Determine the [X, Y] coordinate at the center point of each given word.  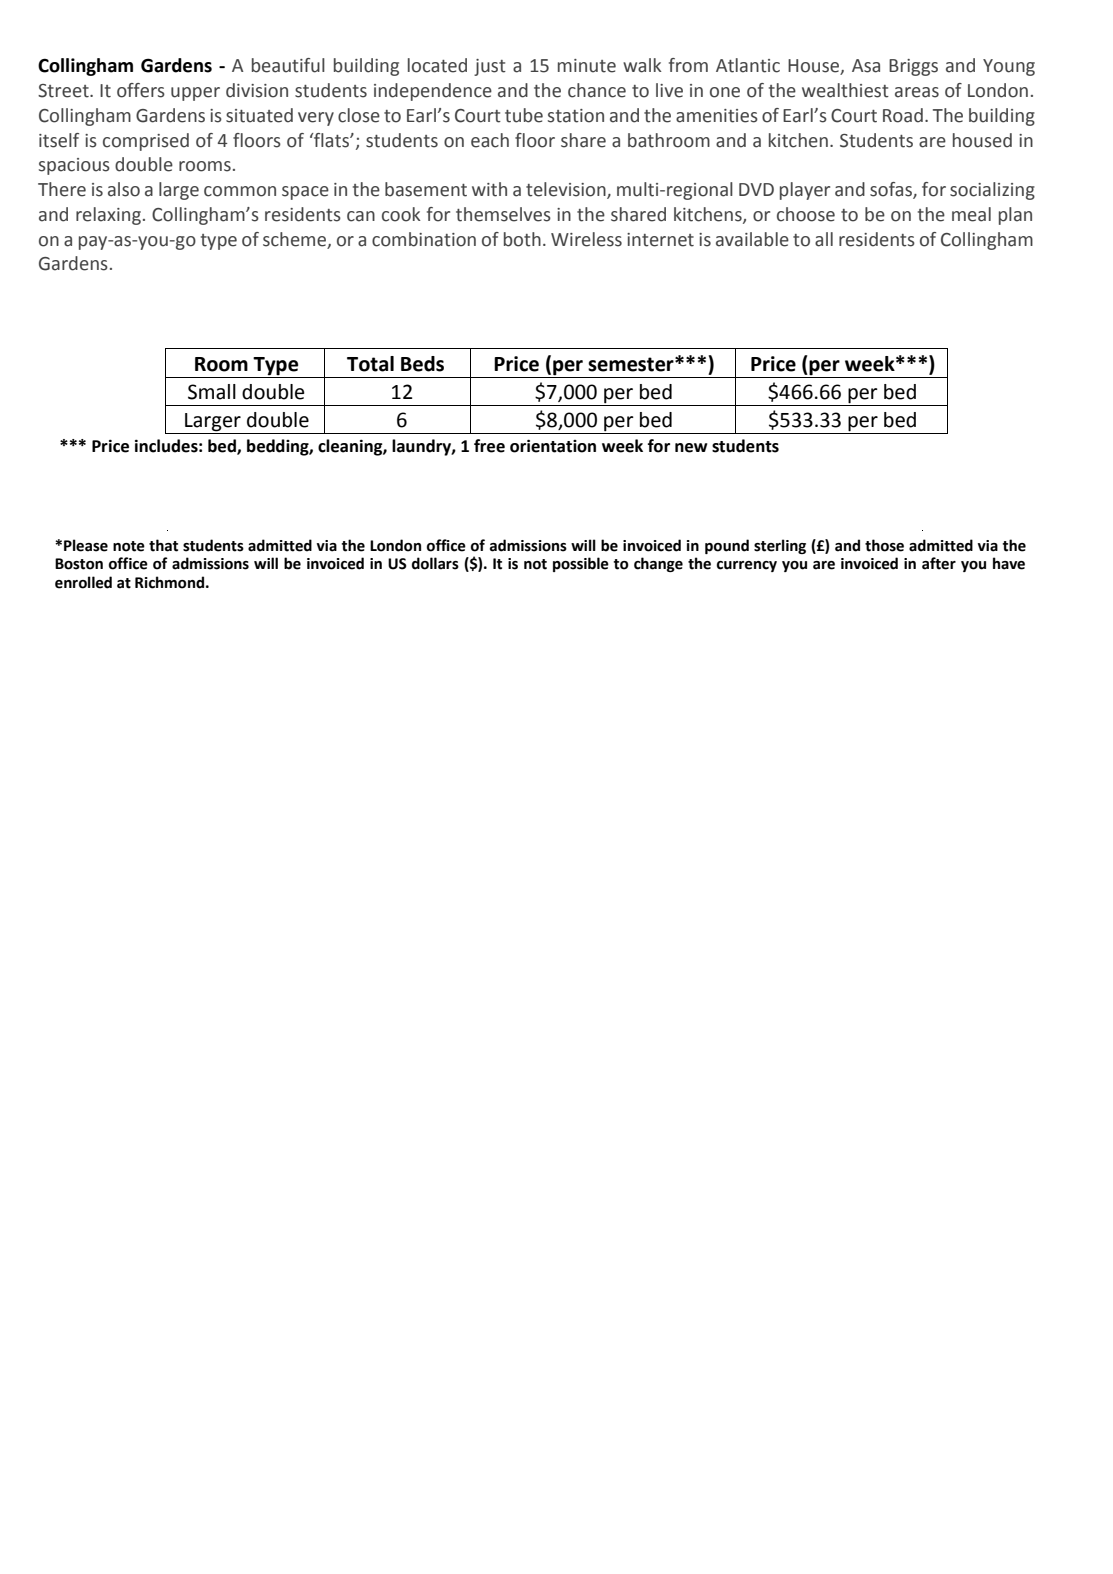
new [691, 448]
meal [971, 214]
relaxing [108, 216]
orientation [553, 446]
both [522, 239]
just [490, 67]
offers [141, 90]
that [163, 545]
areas [917, 92]
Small [212, 392]
